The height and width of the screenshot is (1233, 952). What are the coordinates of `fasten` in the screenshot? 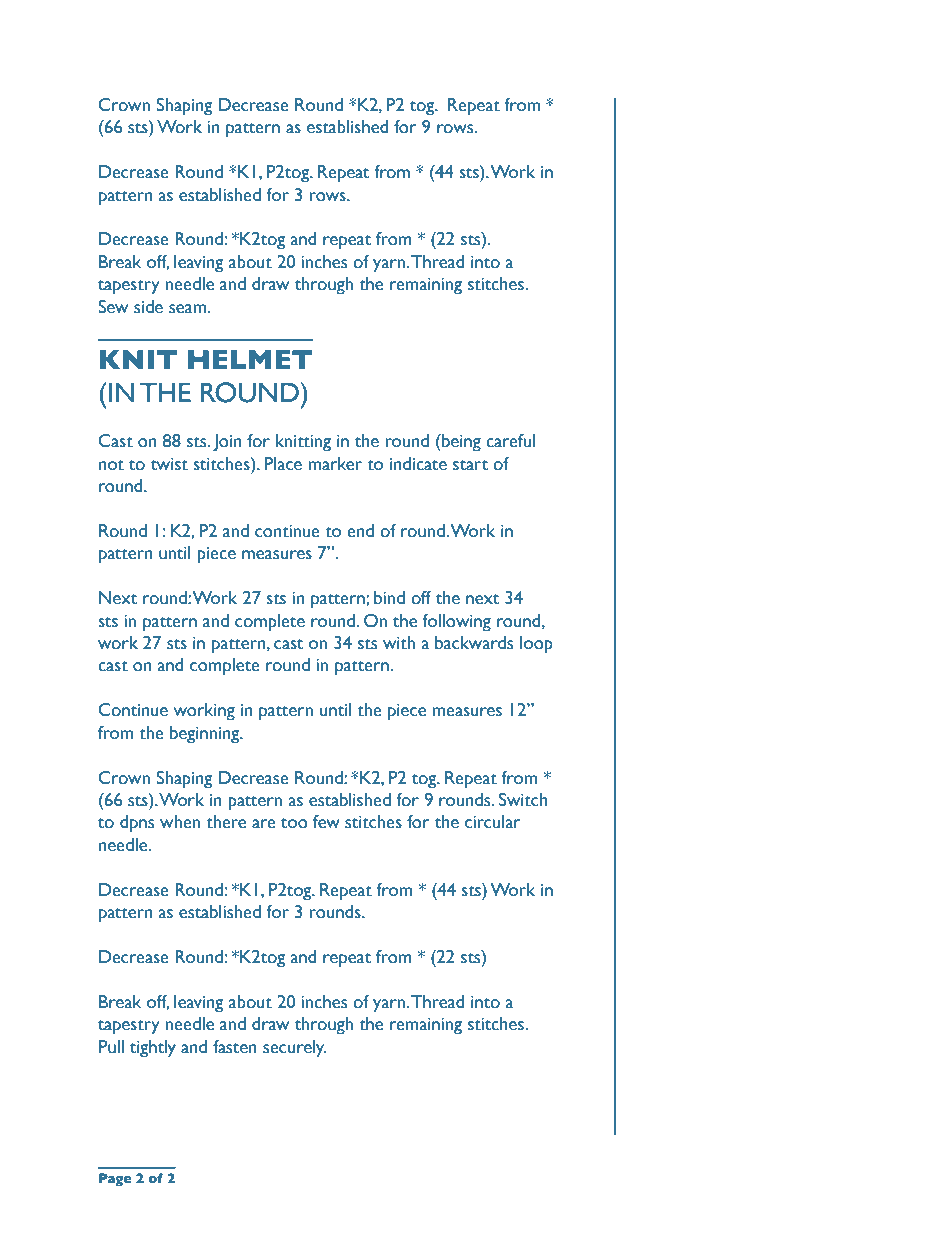 It's located at (235, 1047).
